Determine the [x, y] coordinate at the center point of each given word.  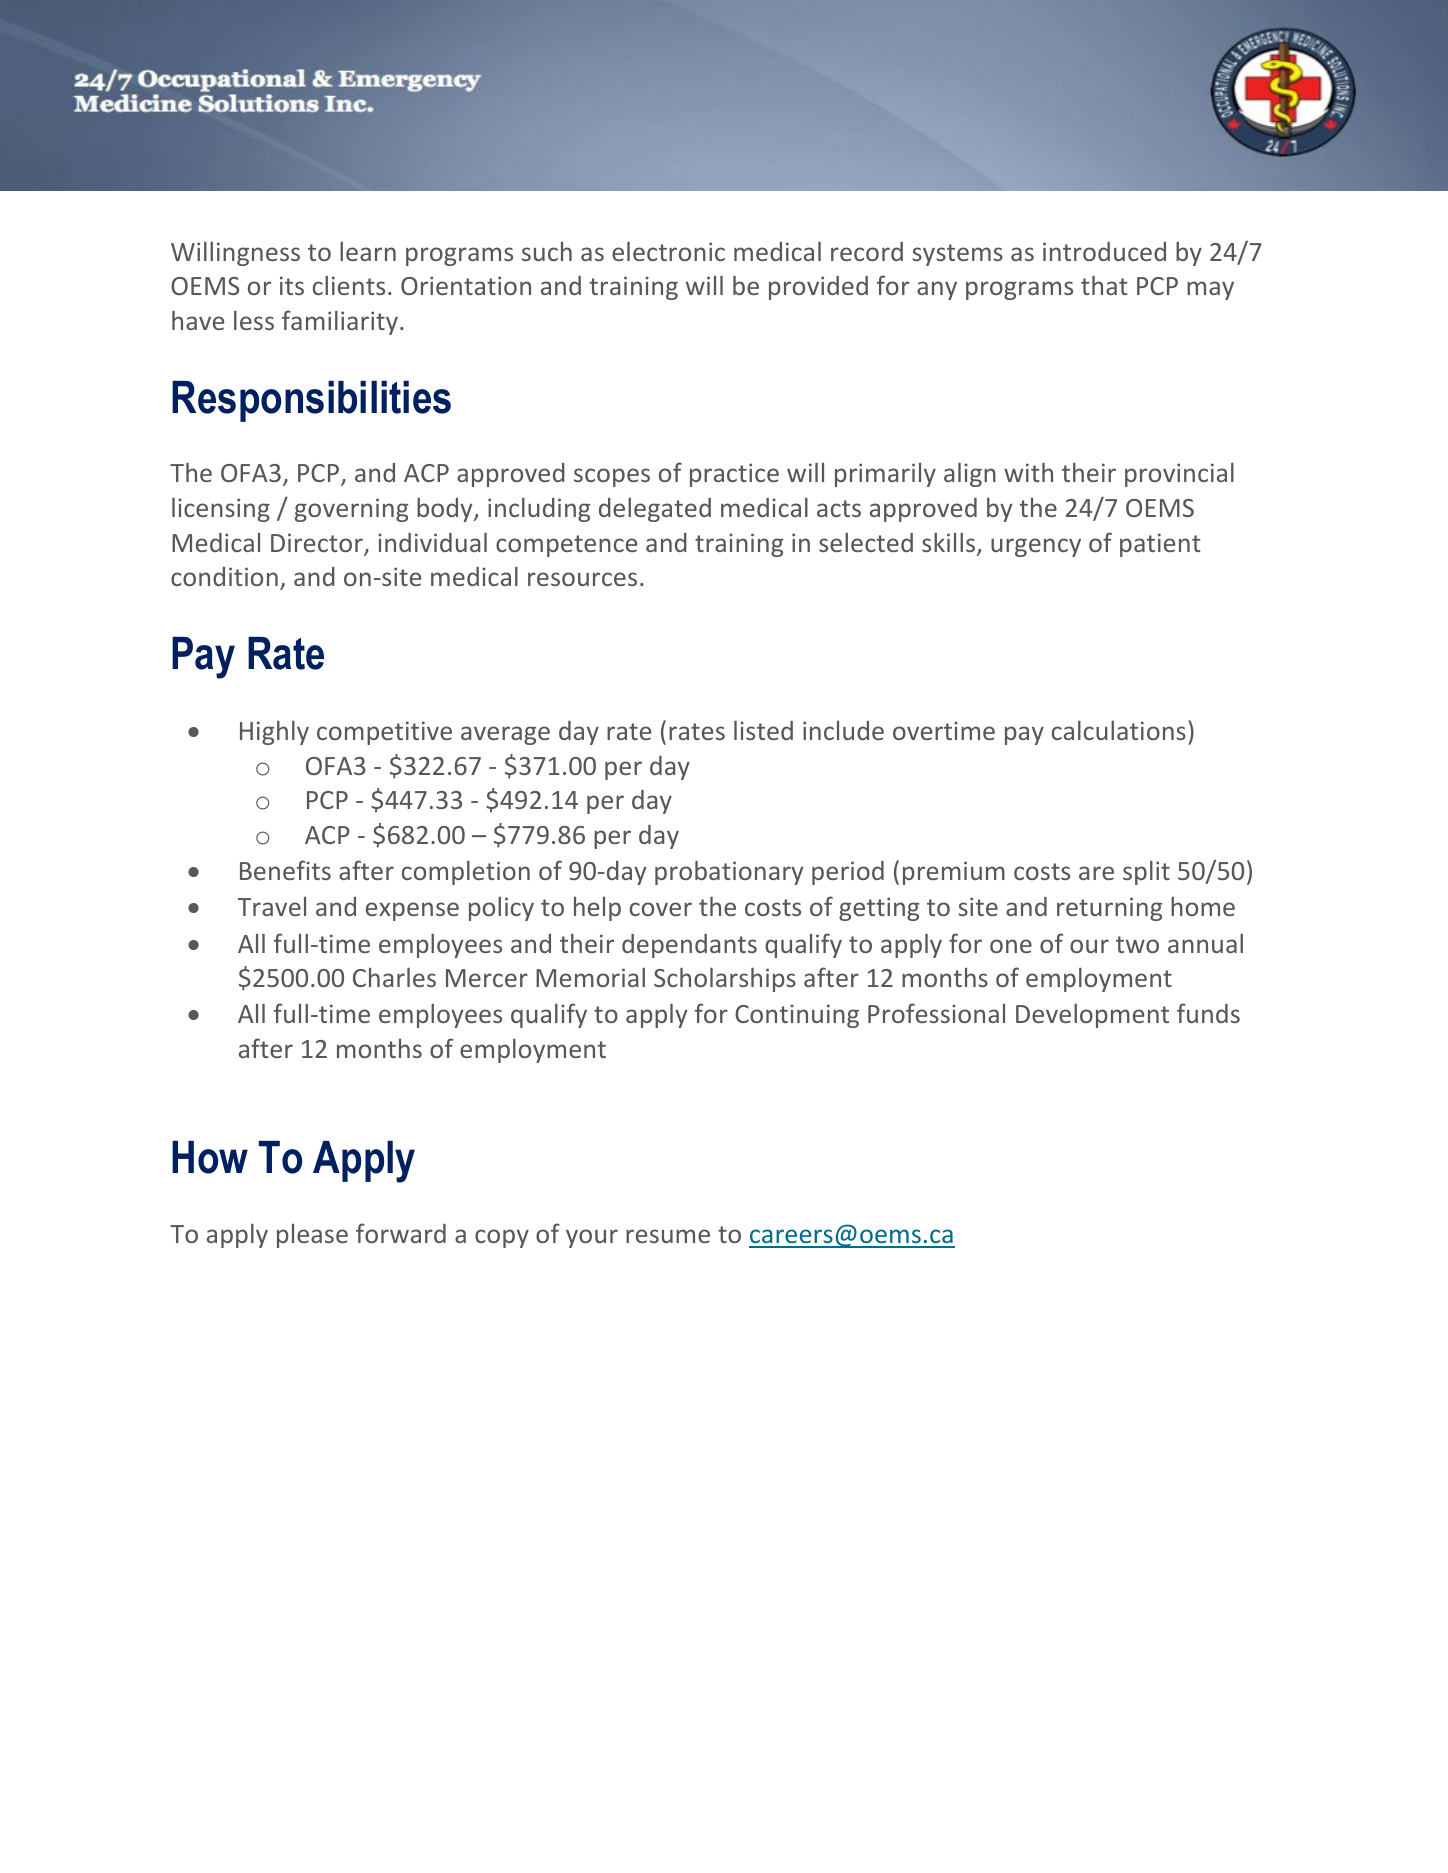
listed [763, 730]
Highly [274, 733]
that [1104, 285]
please [312, 1236]
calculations [1119, 730]
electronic [668, 251]
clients [349, 285]
